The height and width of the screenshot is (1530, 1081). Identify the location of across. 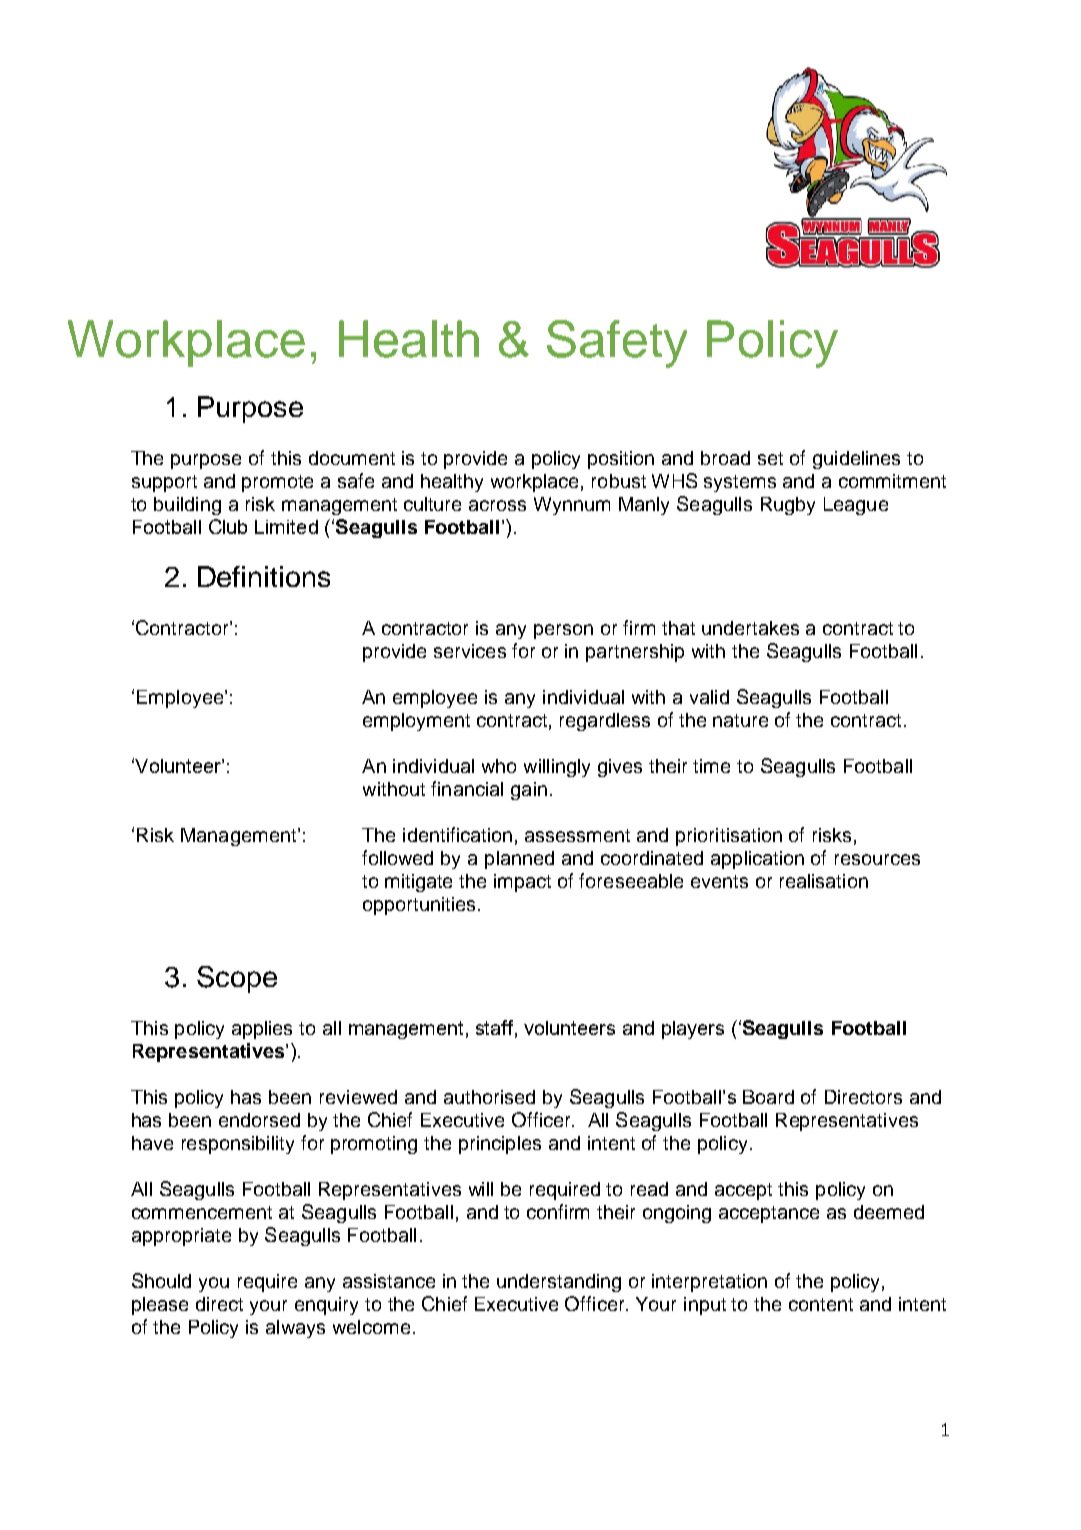
(497, 505).
